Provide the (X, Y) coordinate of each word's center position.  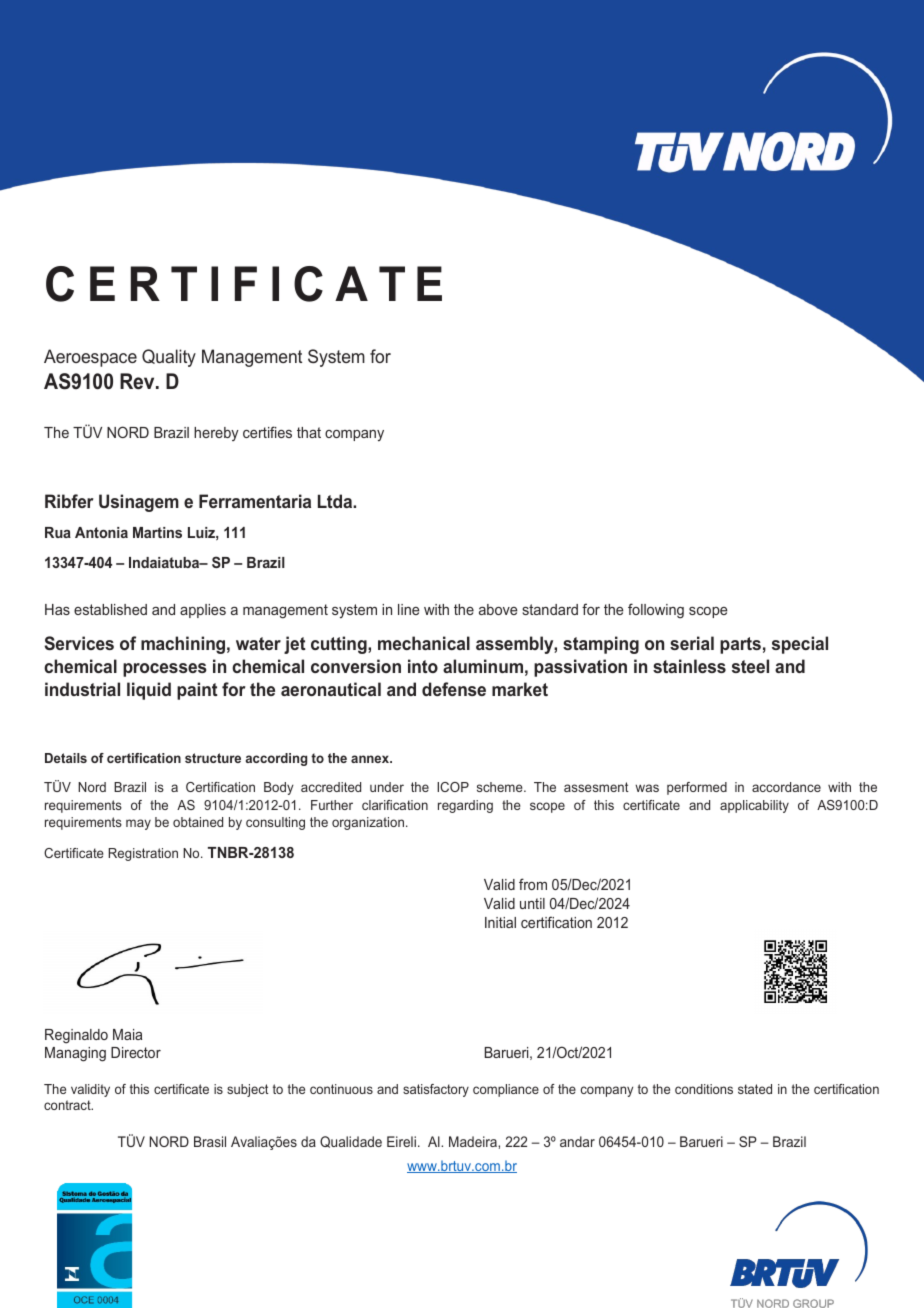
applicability (754, 806)
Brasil (210, 1141)
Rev (138, 381)
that (309, 432)
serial (692, 643)
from (533, 884)
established (110, 609)
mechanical (424, 643)
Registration (143, 854)
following (656, 611)
